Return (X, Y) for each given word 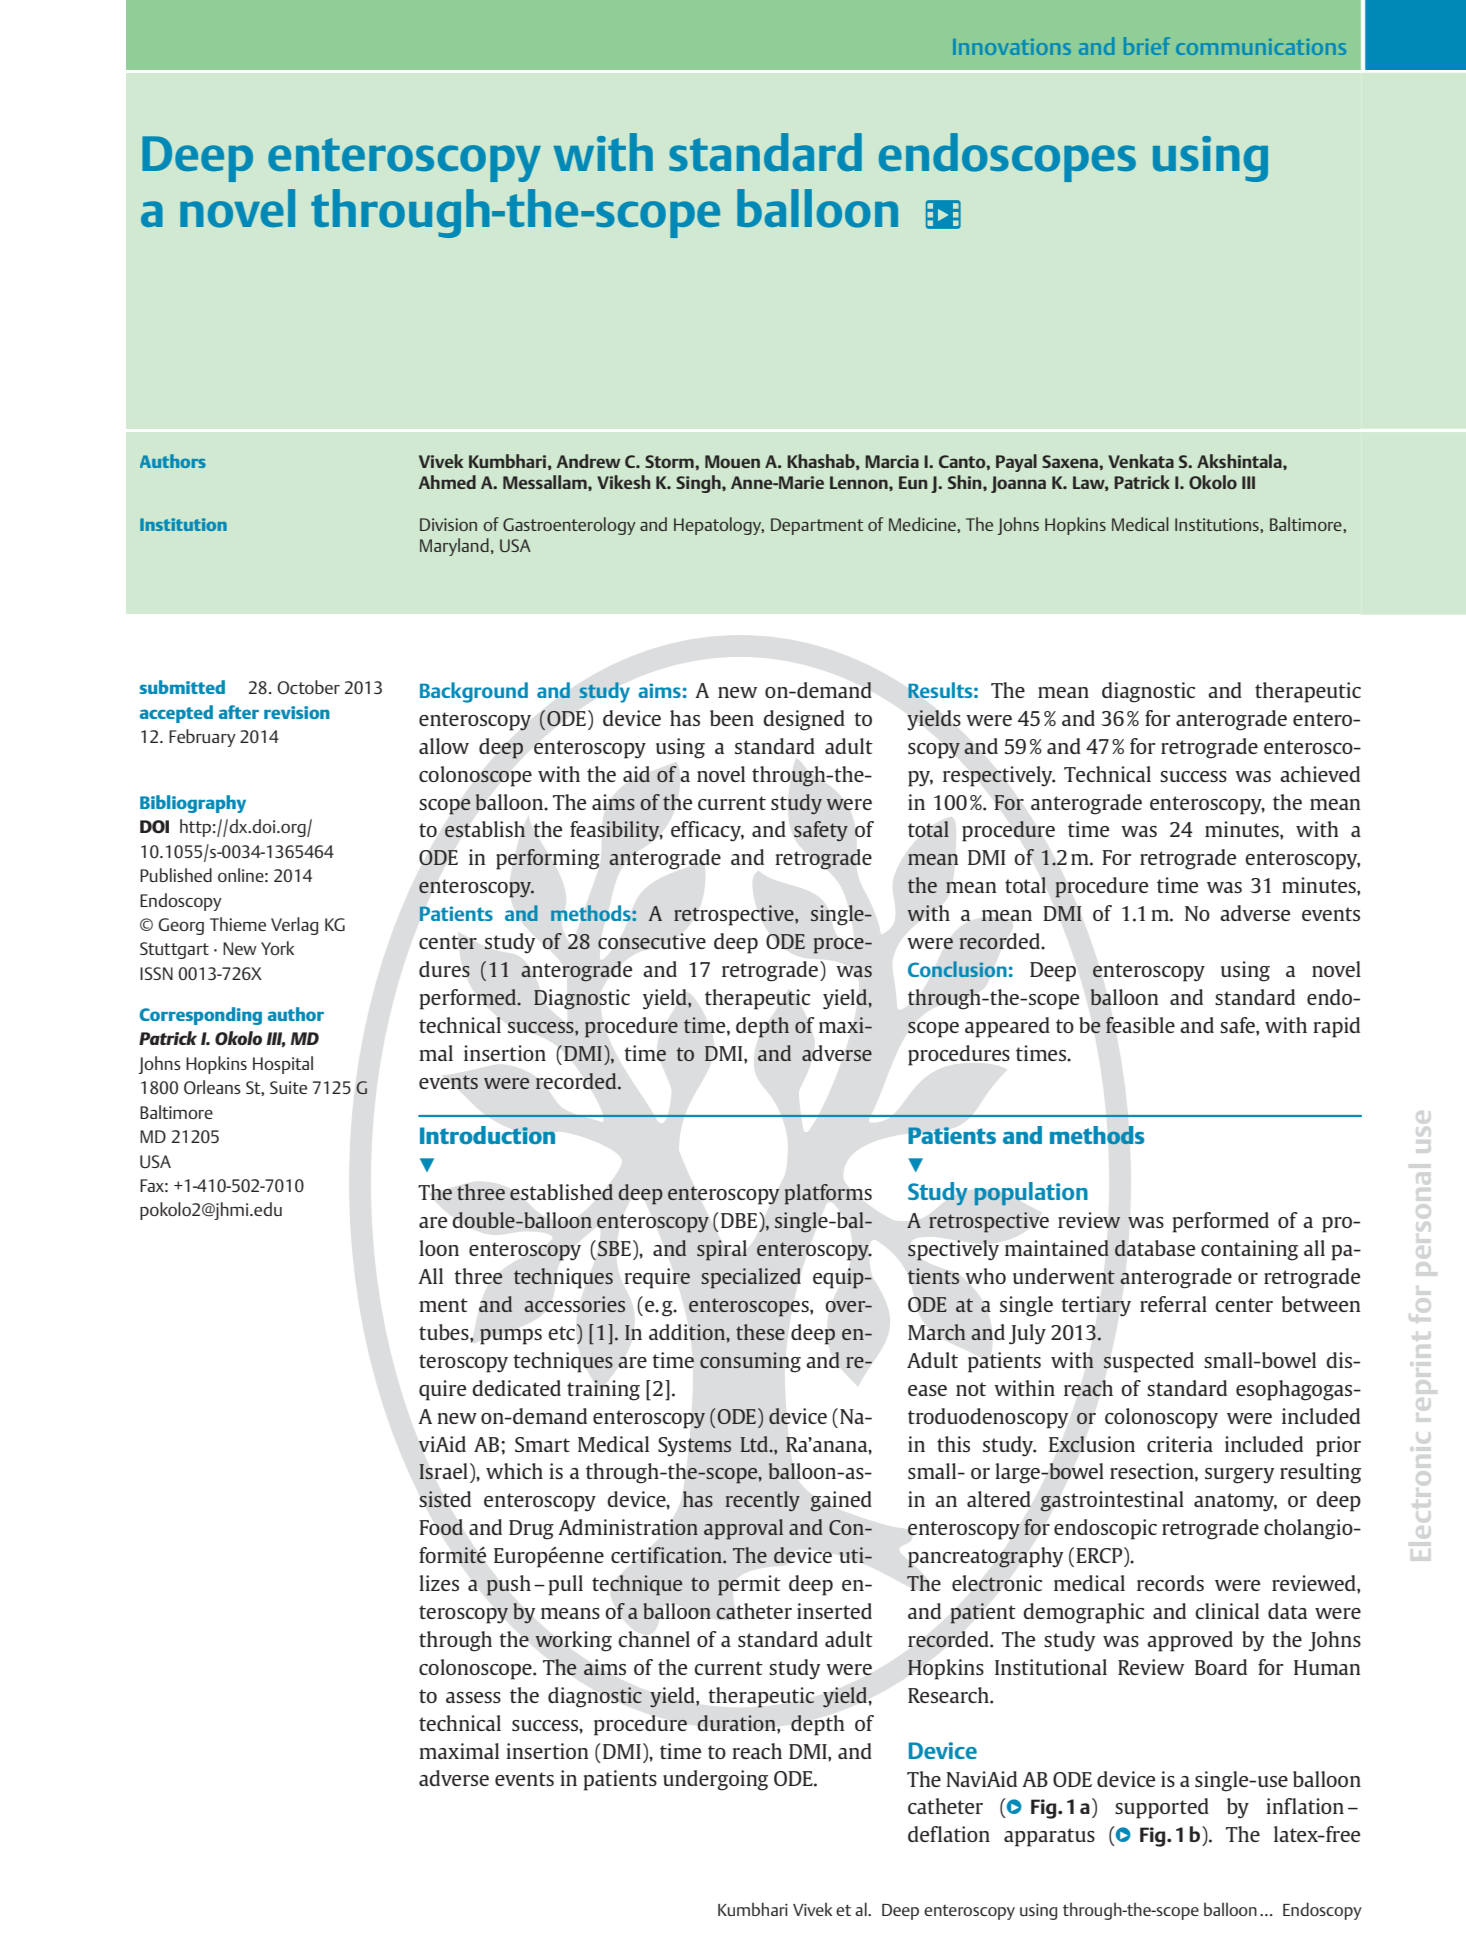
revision (297, 712)
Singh (699, 484)
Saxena (1071, 461)
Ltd (756, 1444)
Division (448, 524)
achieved (1320, 774)
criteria (1180, 1444)
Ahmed (447, 482)
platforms (828, 1194)
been (732, 718)
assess (473, 1697)
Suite (288, 1087)
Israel (443, 1471)
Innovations (1012, 47)
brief (1147, 46)
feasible (1140, 1025)
